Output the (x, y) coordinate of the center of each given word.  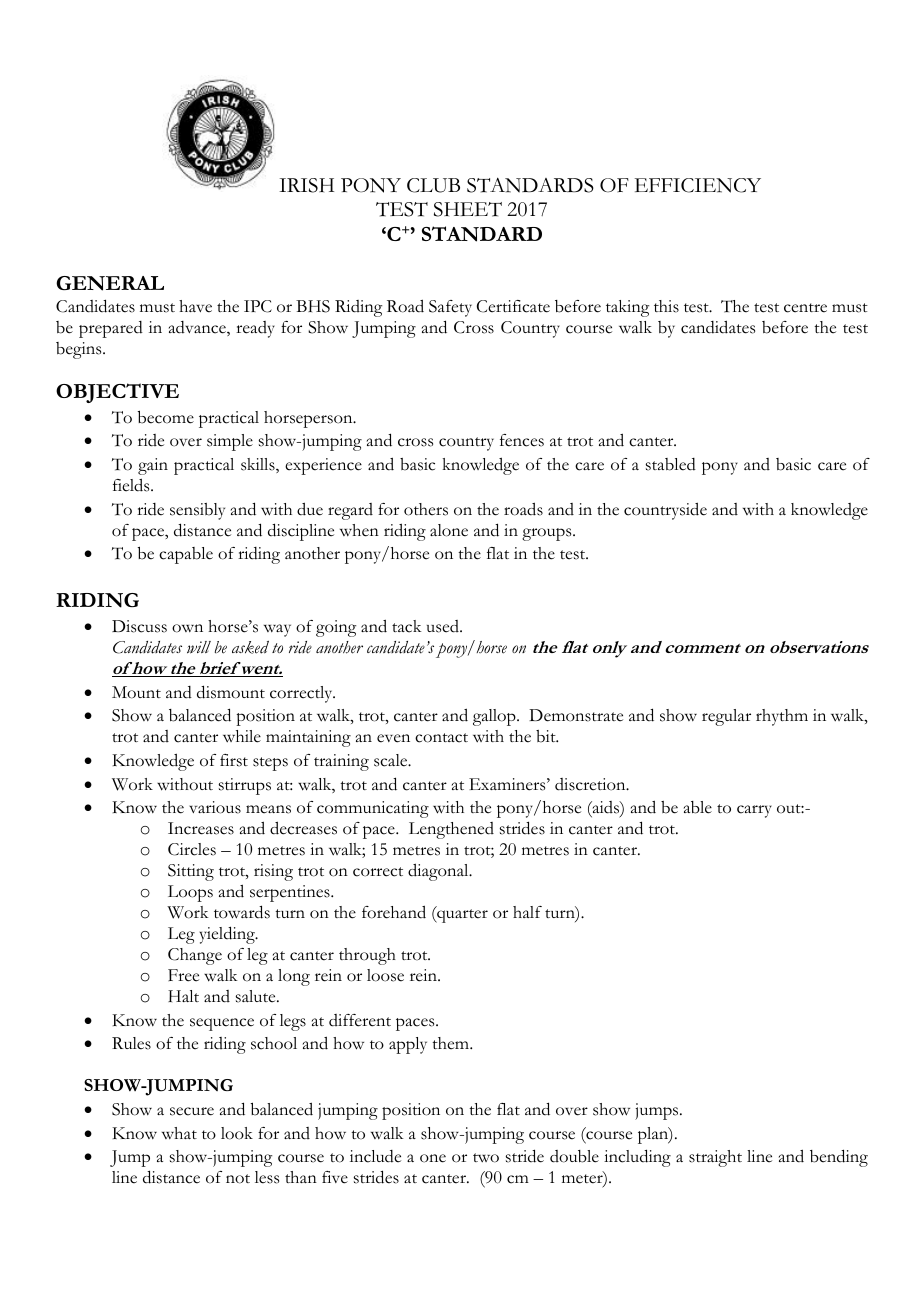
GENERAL (110, 283)
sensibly (197, 511)
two (486, 1158)
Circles (192, 849)
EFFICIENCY (698, 185)
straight (715, 1158)
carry (754, 811)
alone (449, 530)
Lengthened (451, 830)
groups (548, 534)
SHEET (468, 209)
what (179, 1133)
